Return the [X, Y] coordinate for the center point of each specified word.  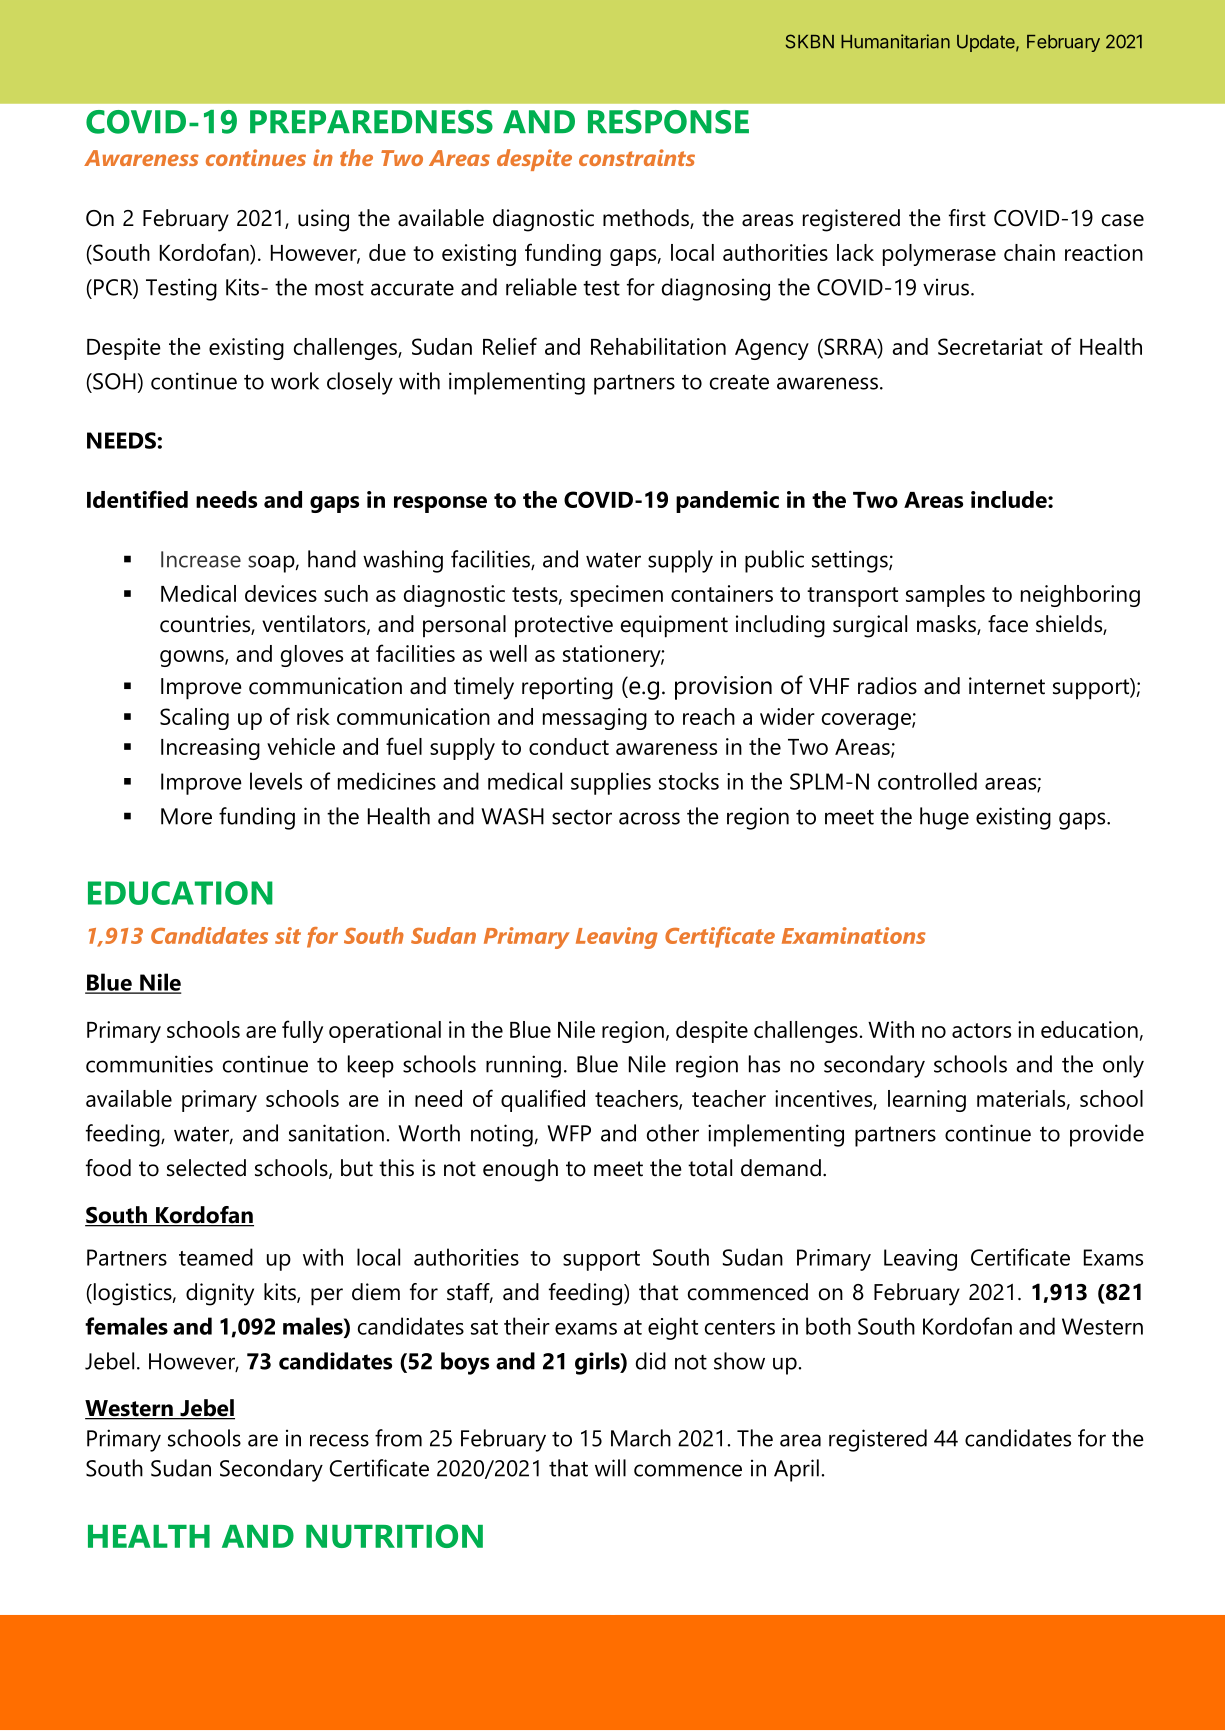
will [610, 1468]
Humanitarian [895, 41]
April [796, 1470]
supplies [611, 783]
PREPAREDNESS [371, 122]
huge [944, 818]
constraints [637, 157]
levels [276, 781]
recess [339, 1440]
